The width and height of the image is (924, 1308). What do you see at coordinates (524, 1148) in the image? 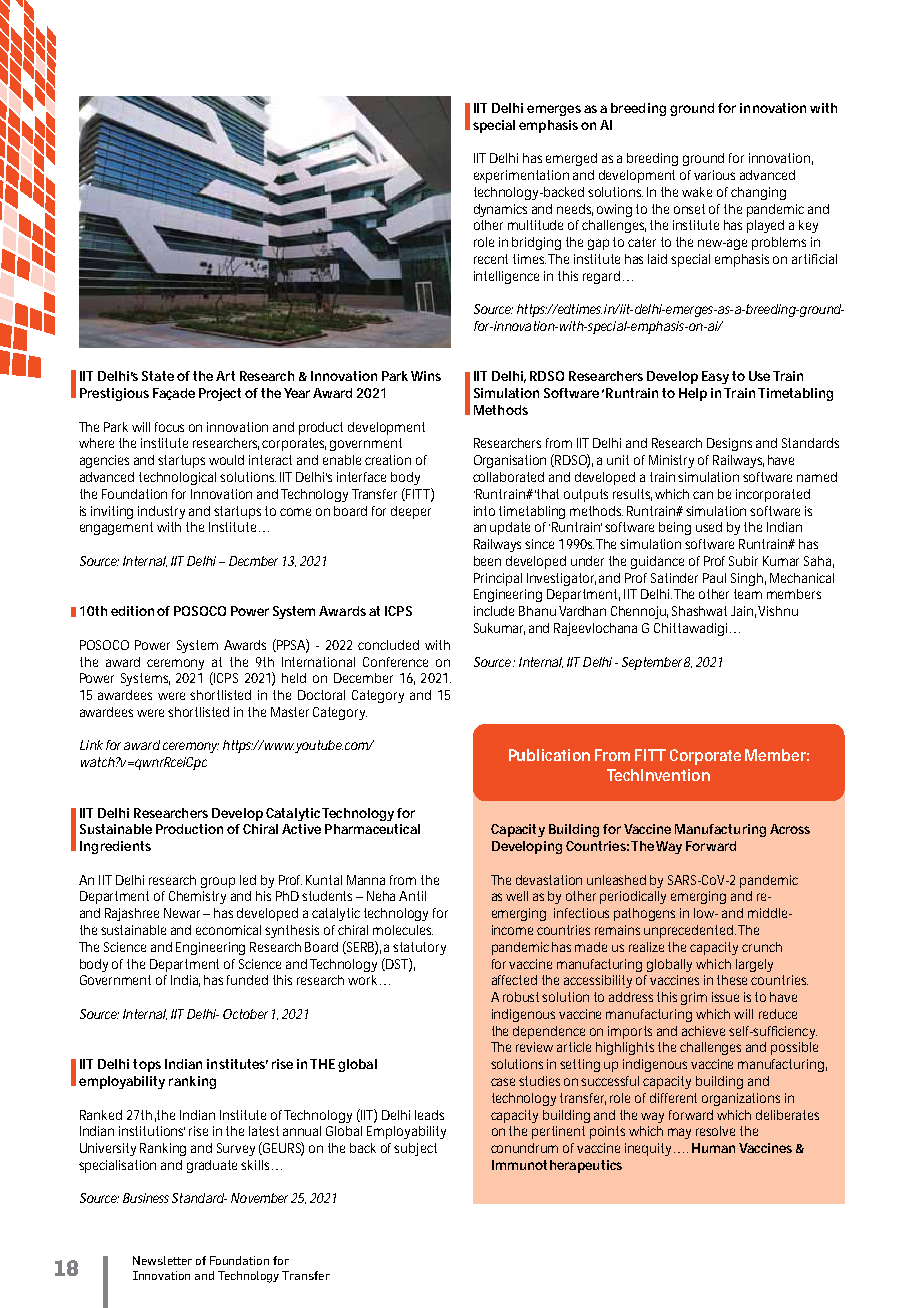
I see `conundrum` at bounding box center [524, 1148].
